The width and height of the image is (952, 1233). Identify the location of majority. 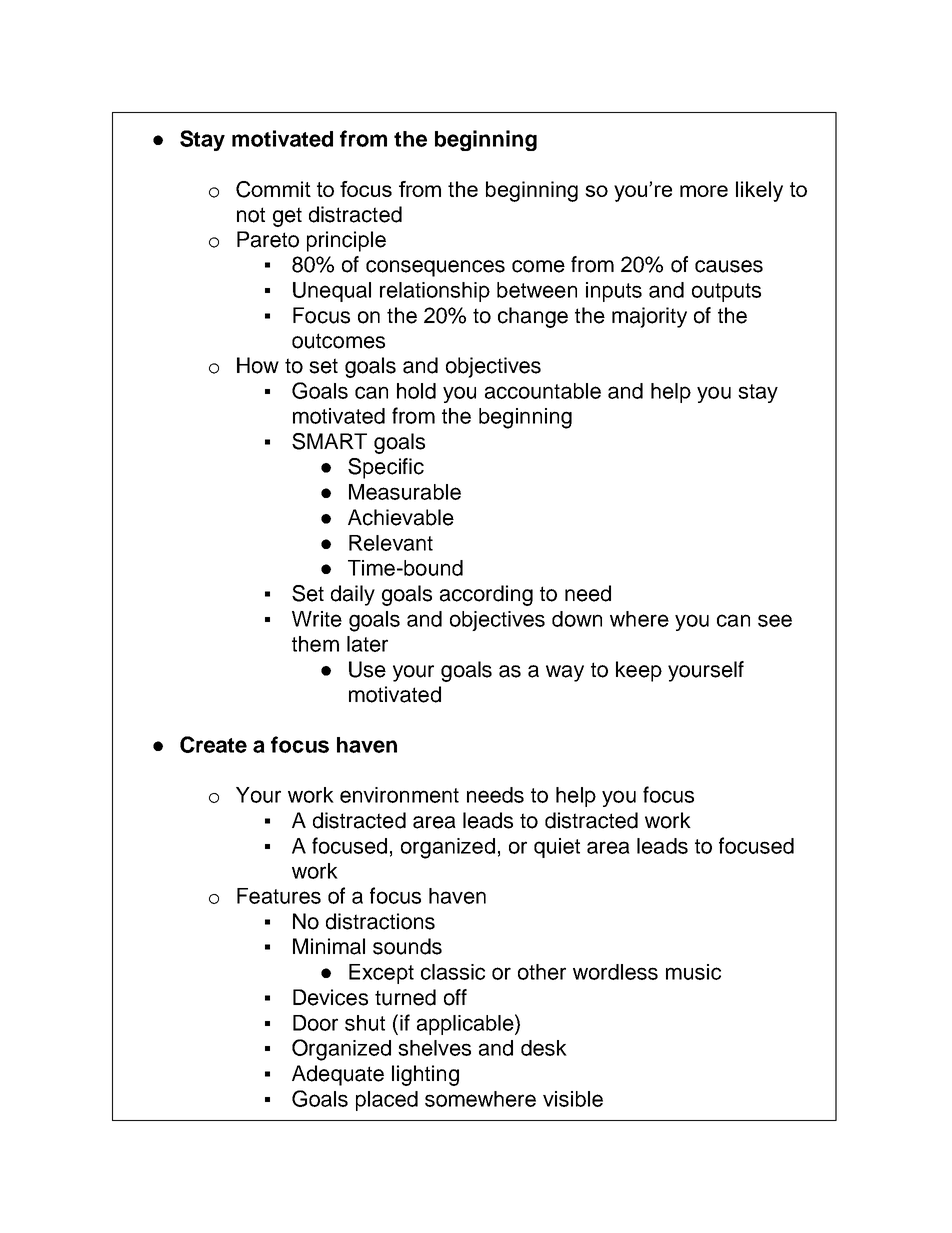
(649, 317).
